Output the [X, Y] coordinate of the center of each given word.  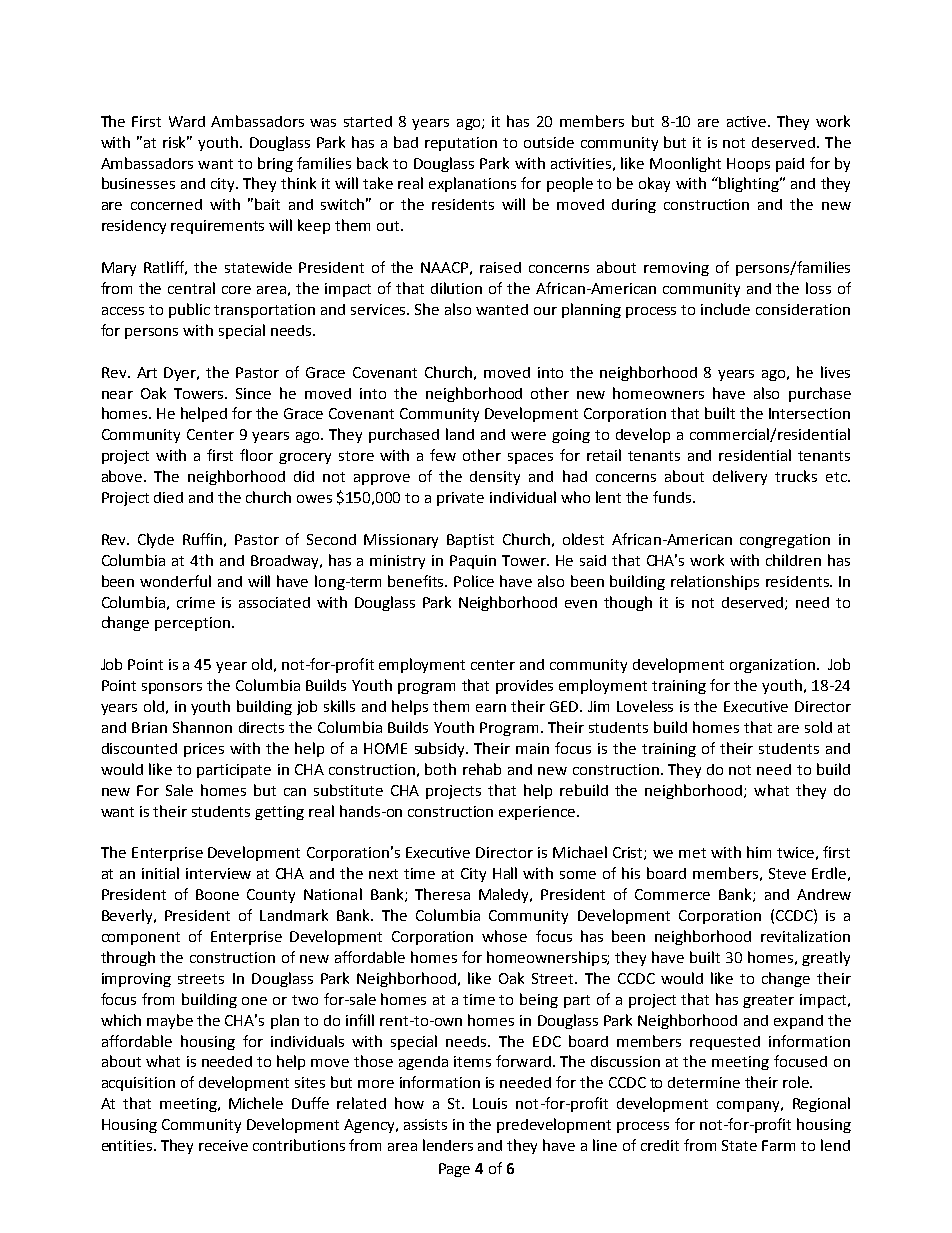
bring [275, 164]
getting [279, 813]
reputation [461, 144]
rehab [482, 769]
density [495, 478]
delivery [740, 477]
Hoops [748, 165]
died [168, 497]
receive [223, 1145]
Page [454, 1170]
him [759, 852]
